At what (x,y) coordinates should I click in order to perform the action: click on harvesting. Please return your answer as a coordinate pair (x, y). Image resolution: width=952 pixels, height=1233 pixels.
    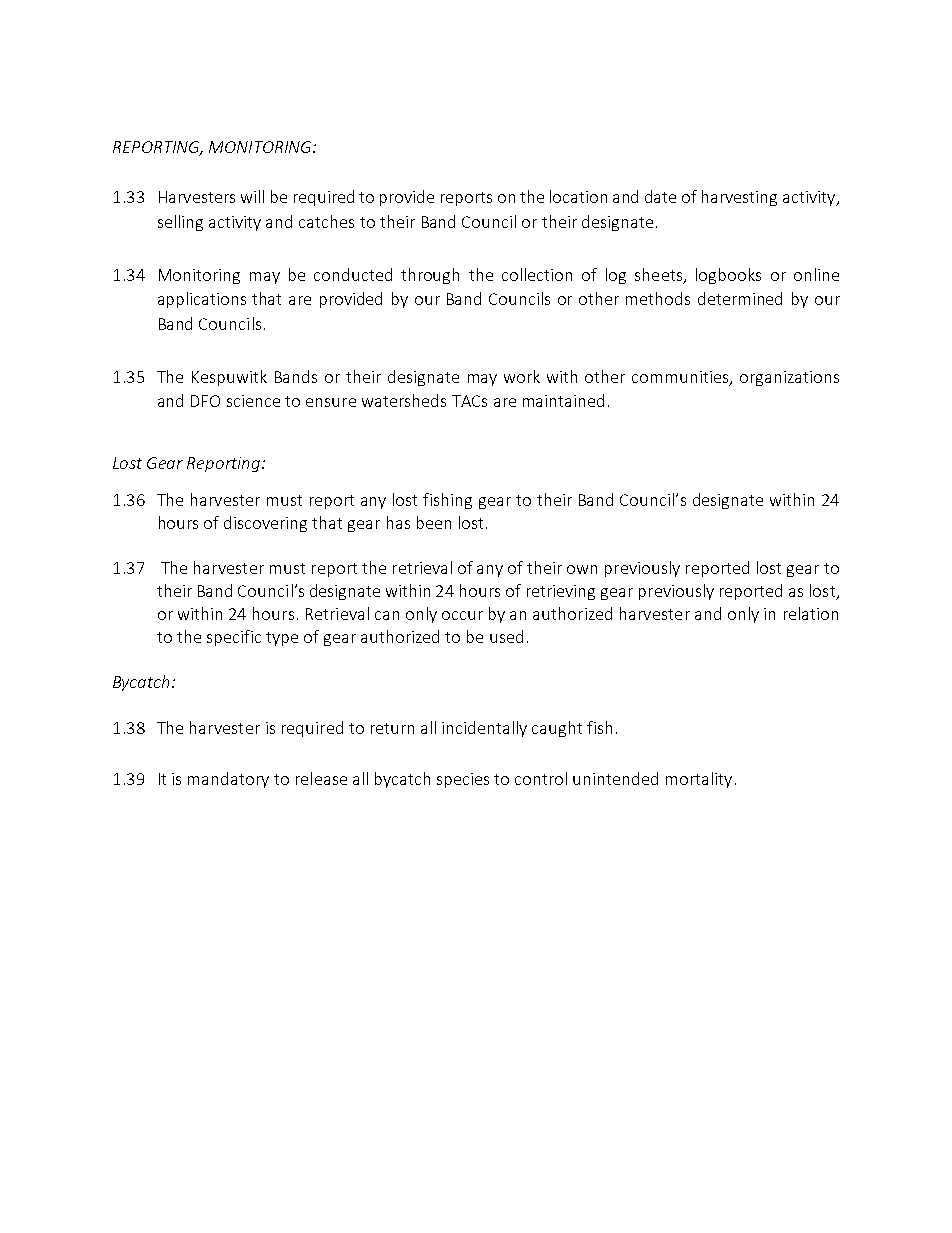
    Looking at the image, I should click on (739, 198).
